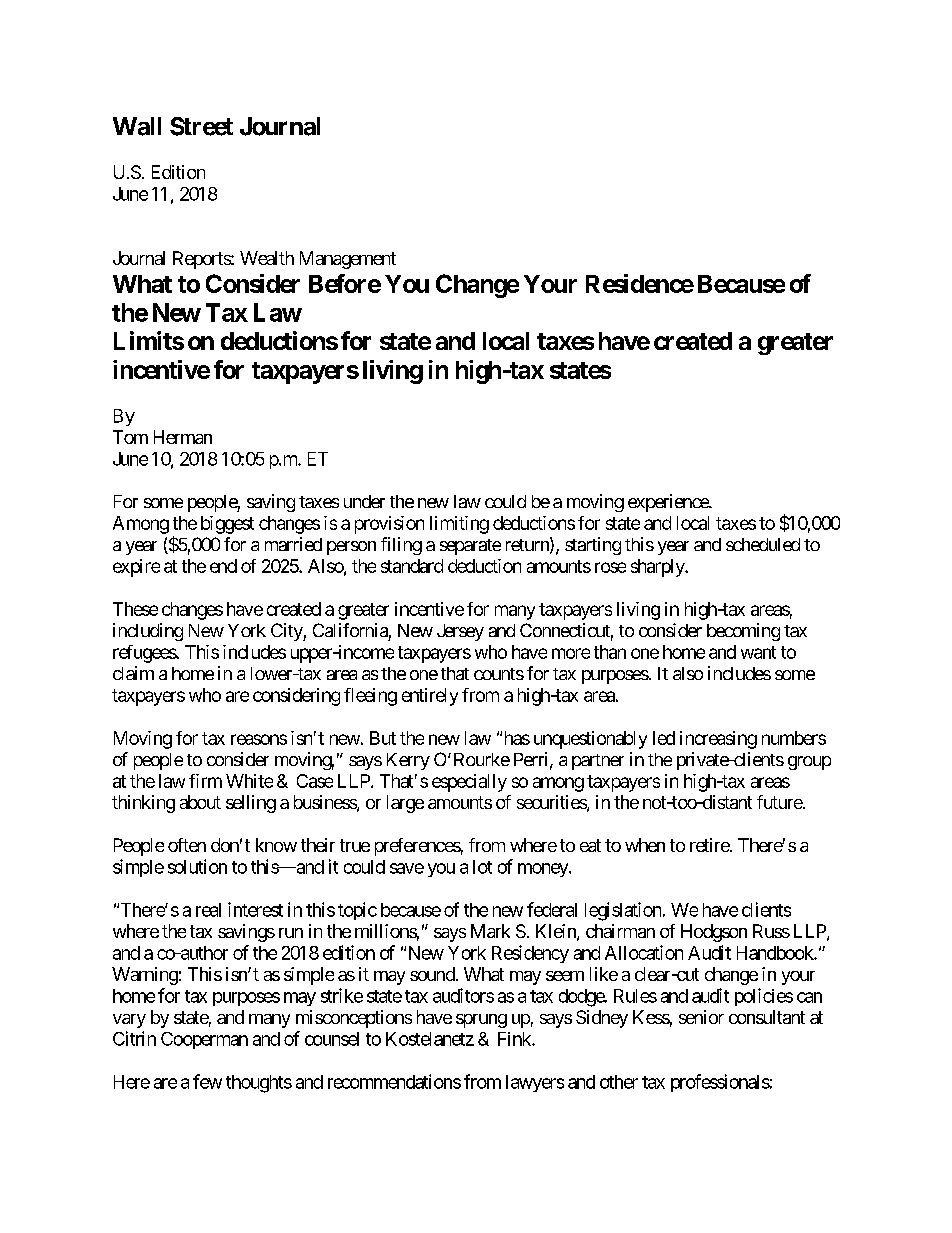  I want to click on sprung, so click(481, 1021).
